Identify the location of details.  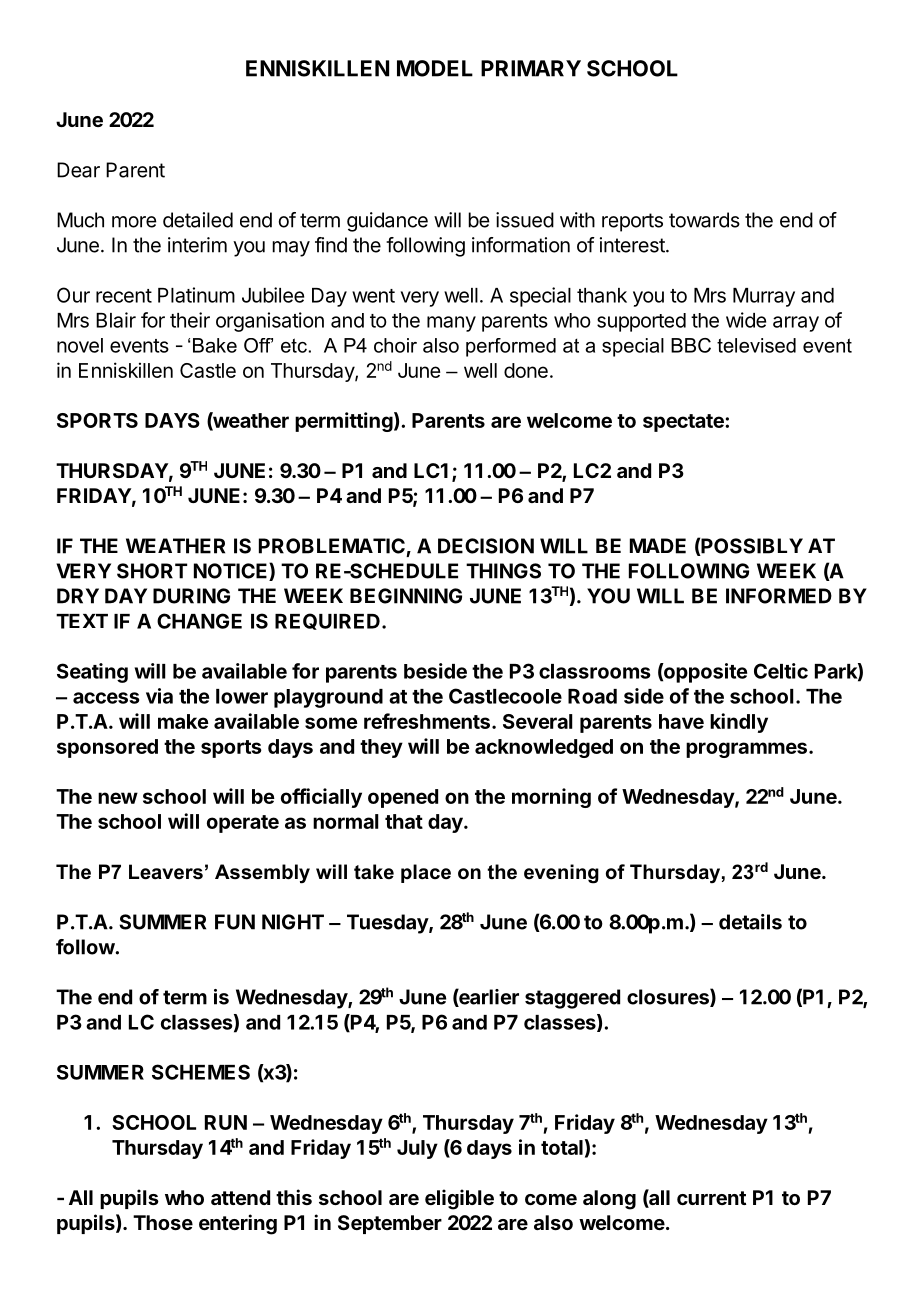
(750, 922).
